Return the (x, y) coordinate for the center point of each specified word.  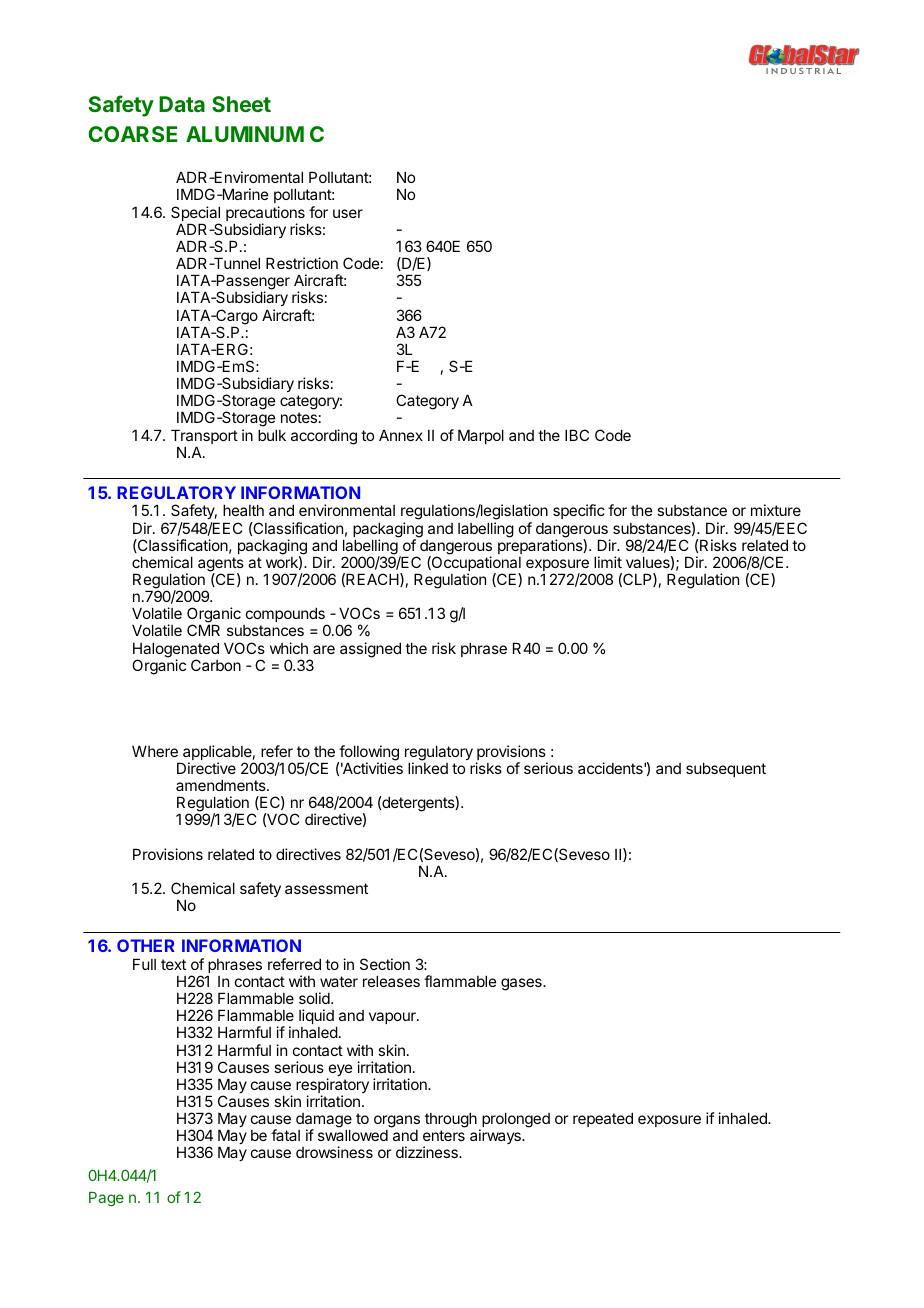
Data (182, 104)
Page (106, 1199)
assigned (370, 650)
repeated (603, 1119)
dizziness (428, 1152)
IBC (577, 435)
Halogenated (176, 651)
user (348, 213)
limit (608, 562)
